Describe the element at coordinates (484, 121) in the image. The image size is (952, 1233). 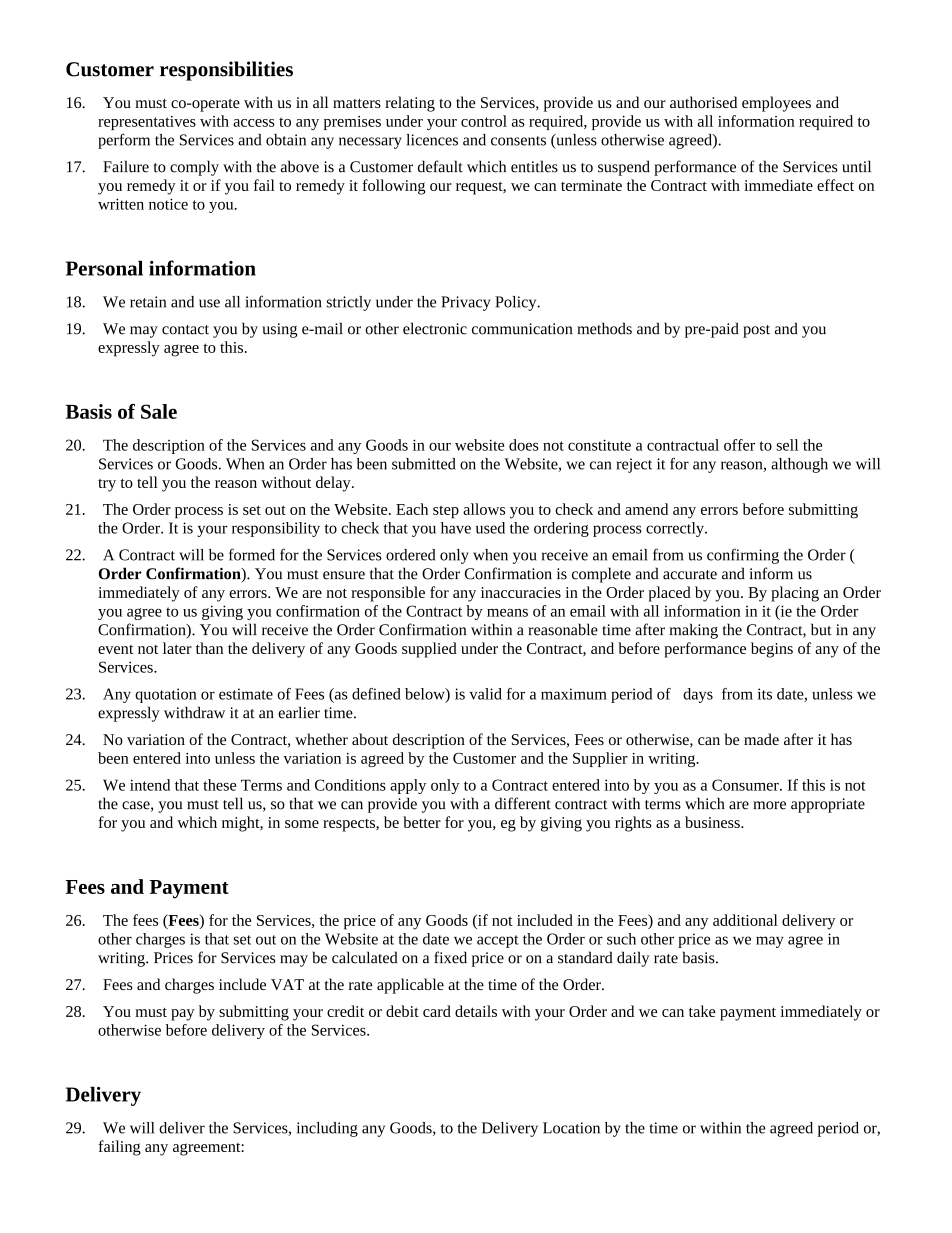
I see `control` at that location.
